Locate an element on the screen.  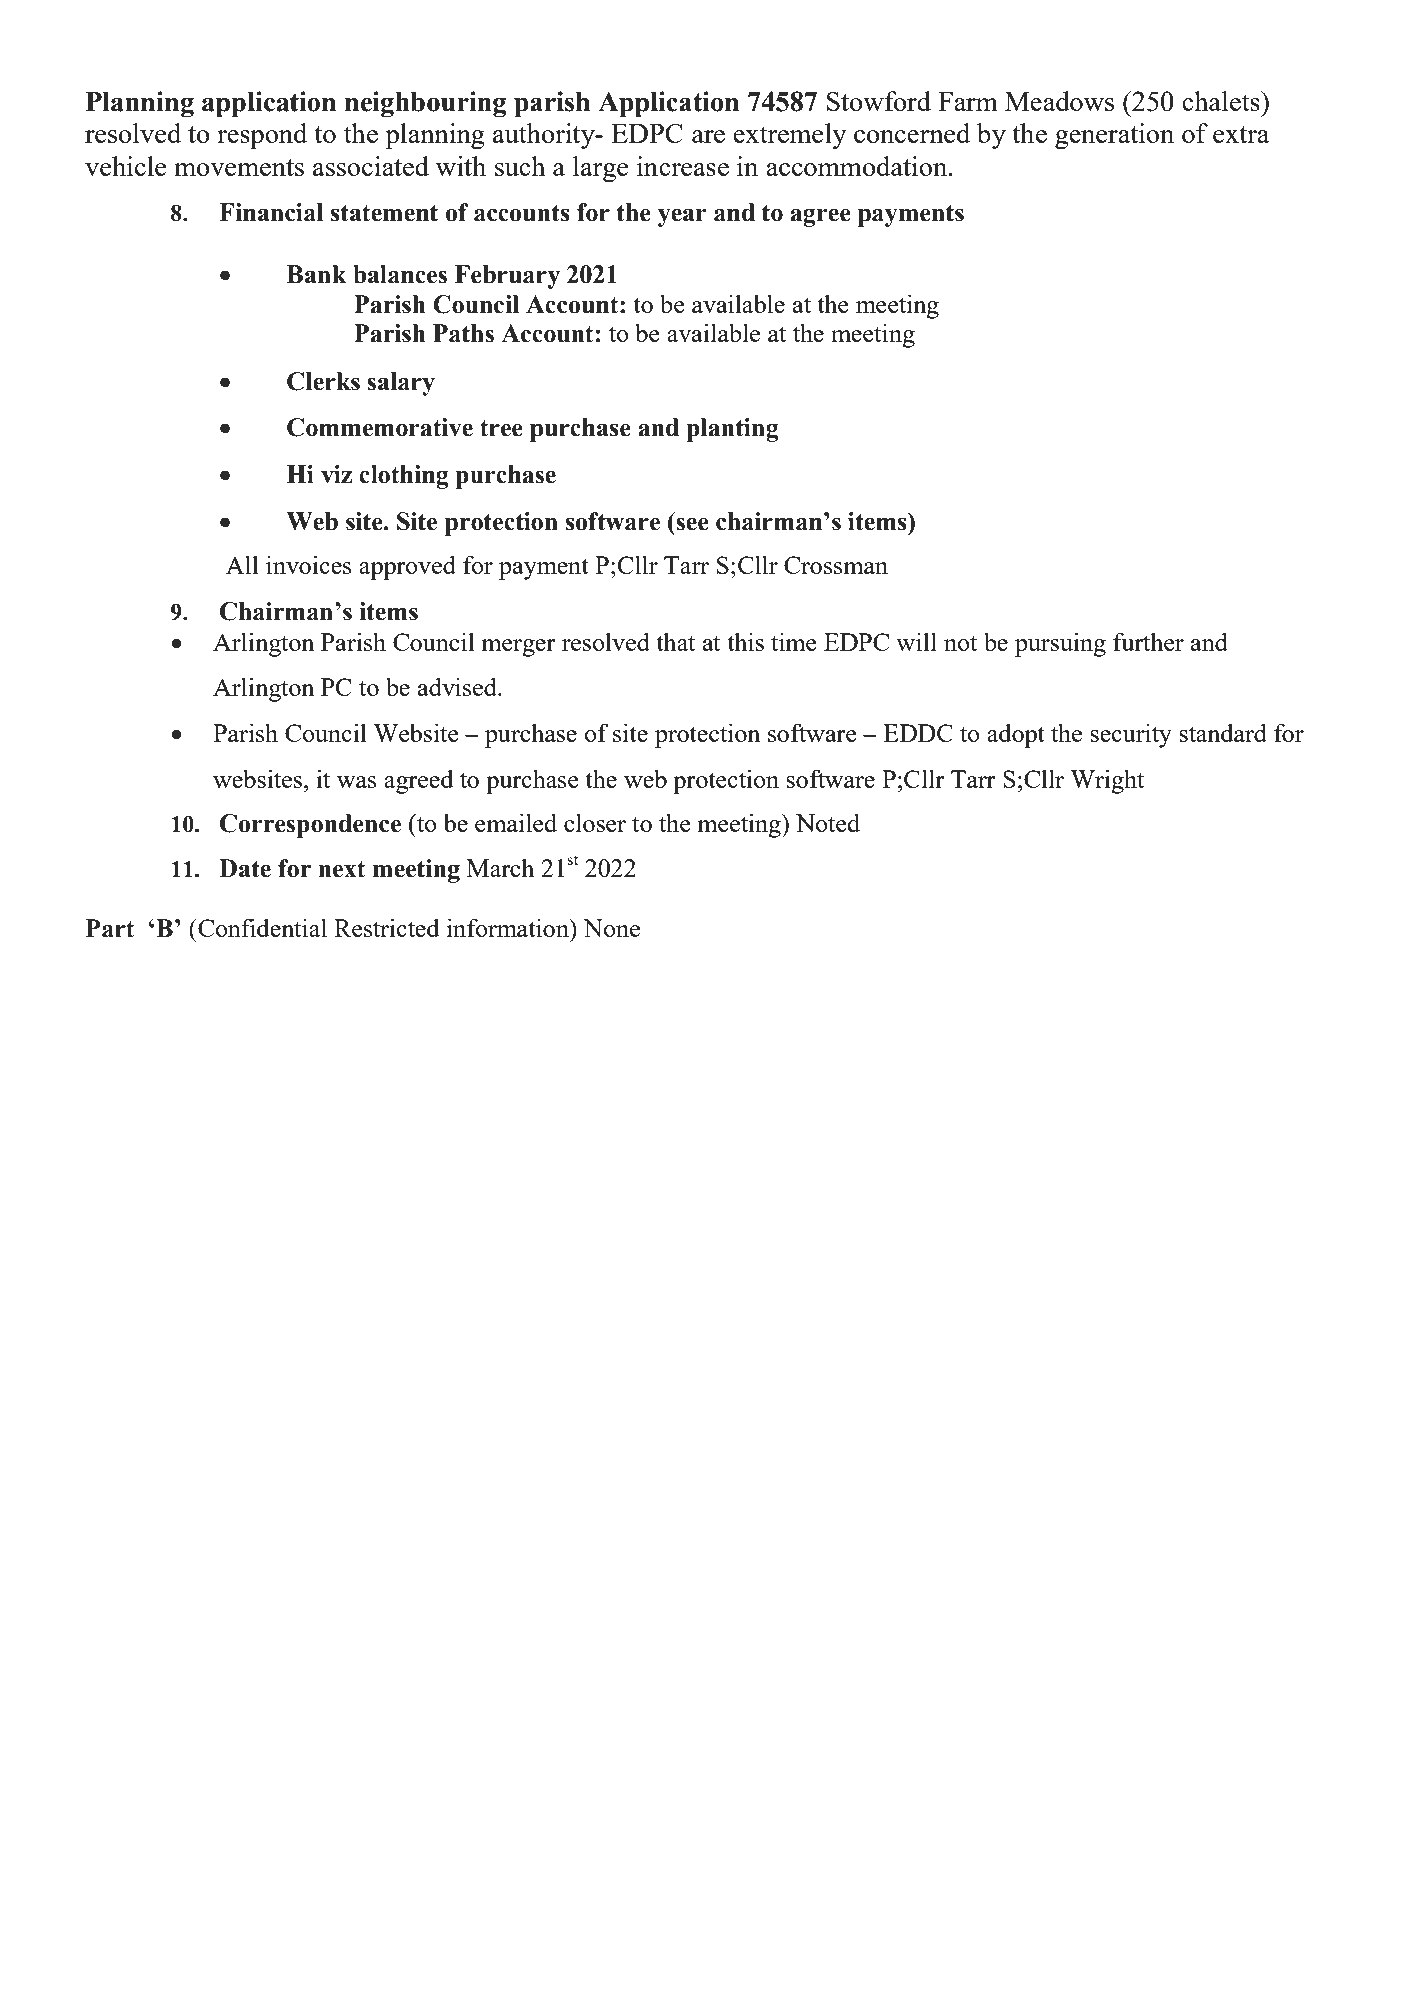
movements is located at coordinates (239, 167).
